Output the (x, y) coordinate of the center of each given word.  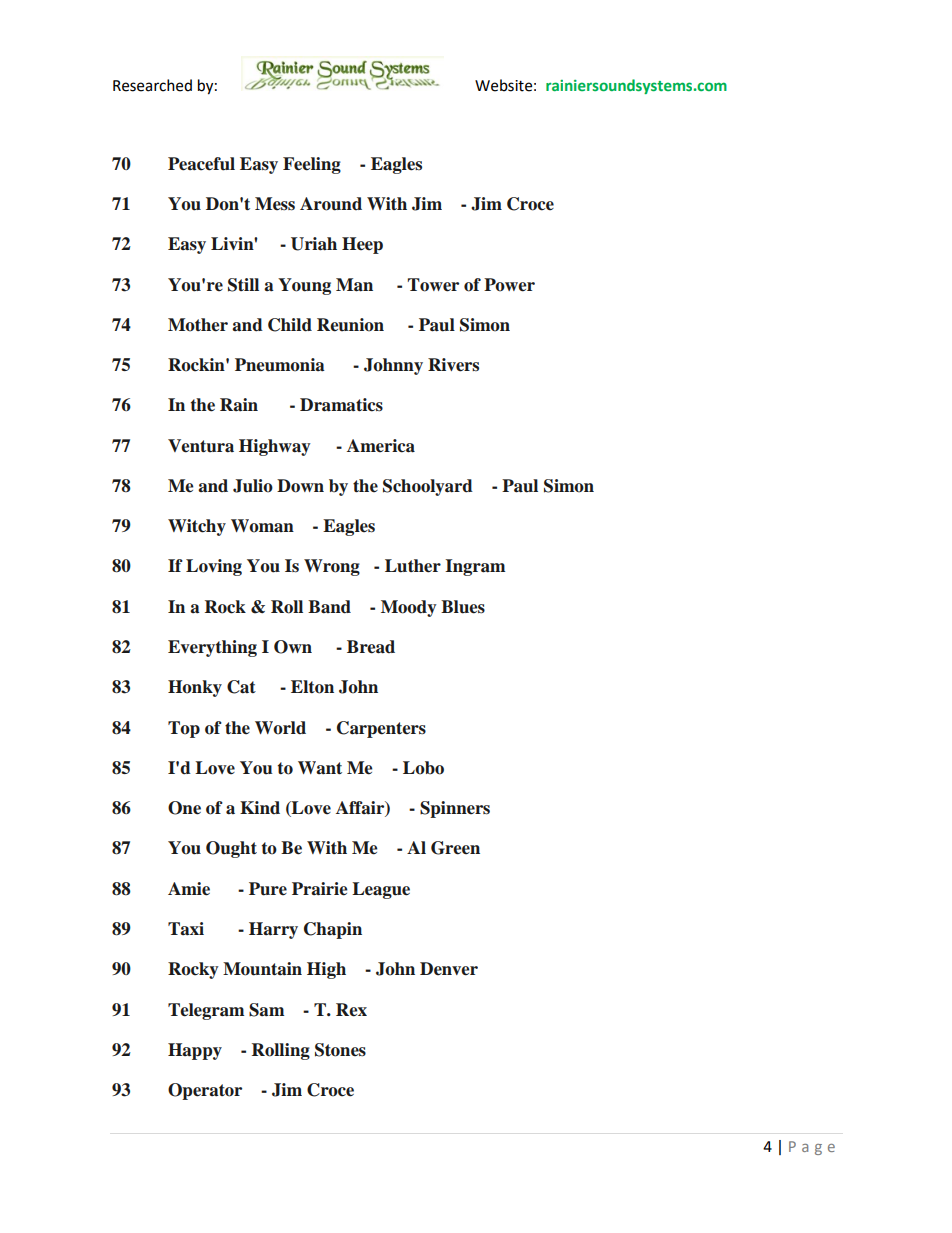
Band (329, 607)
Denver (449, 969)
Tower (433, 285)
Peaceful (201, 164)
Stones (340, 1050)
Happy (195, 1051)
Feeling (312, 165)
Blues (463, 607)
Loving (214, 567)
